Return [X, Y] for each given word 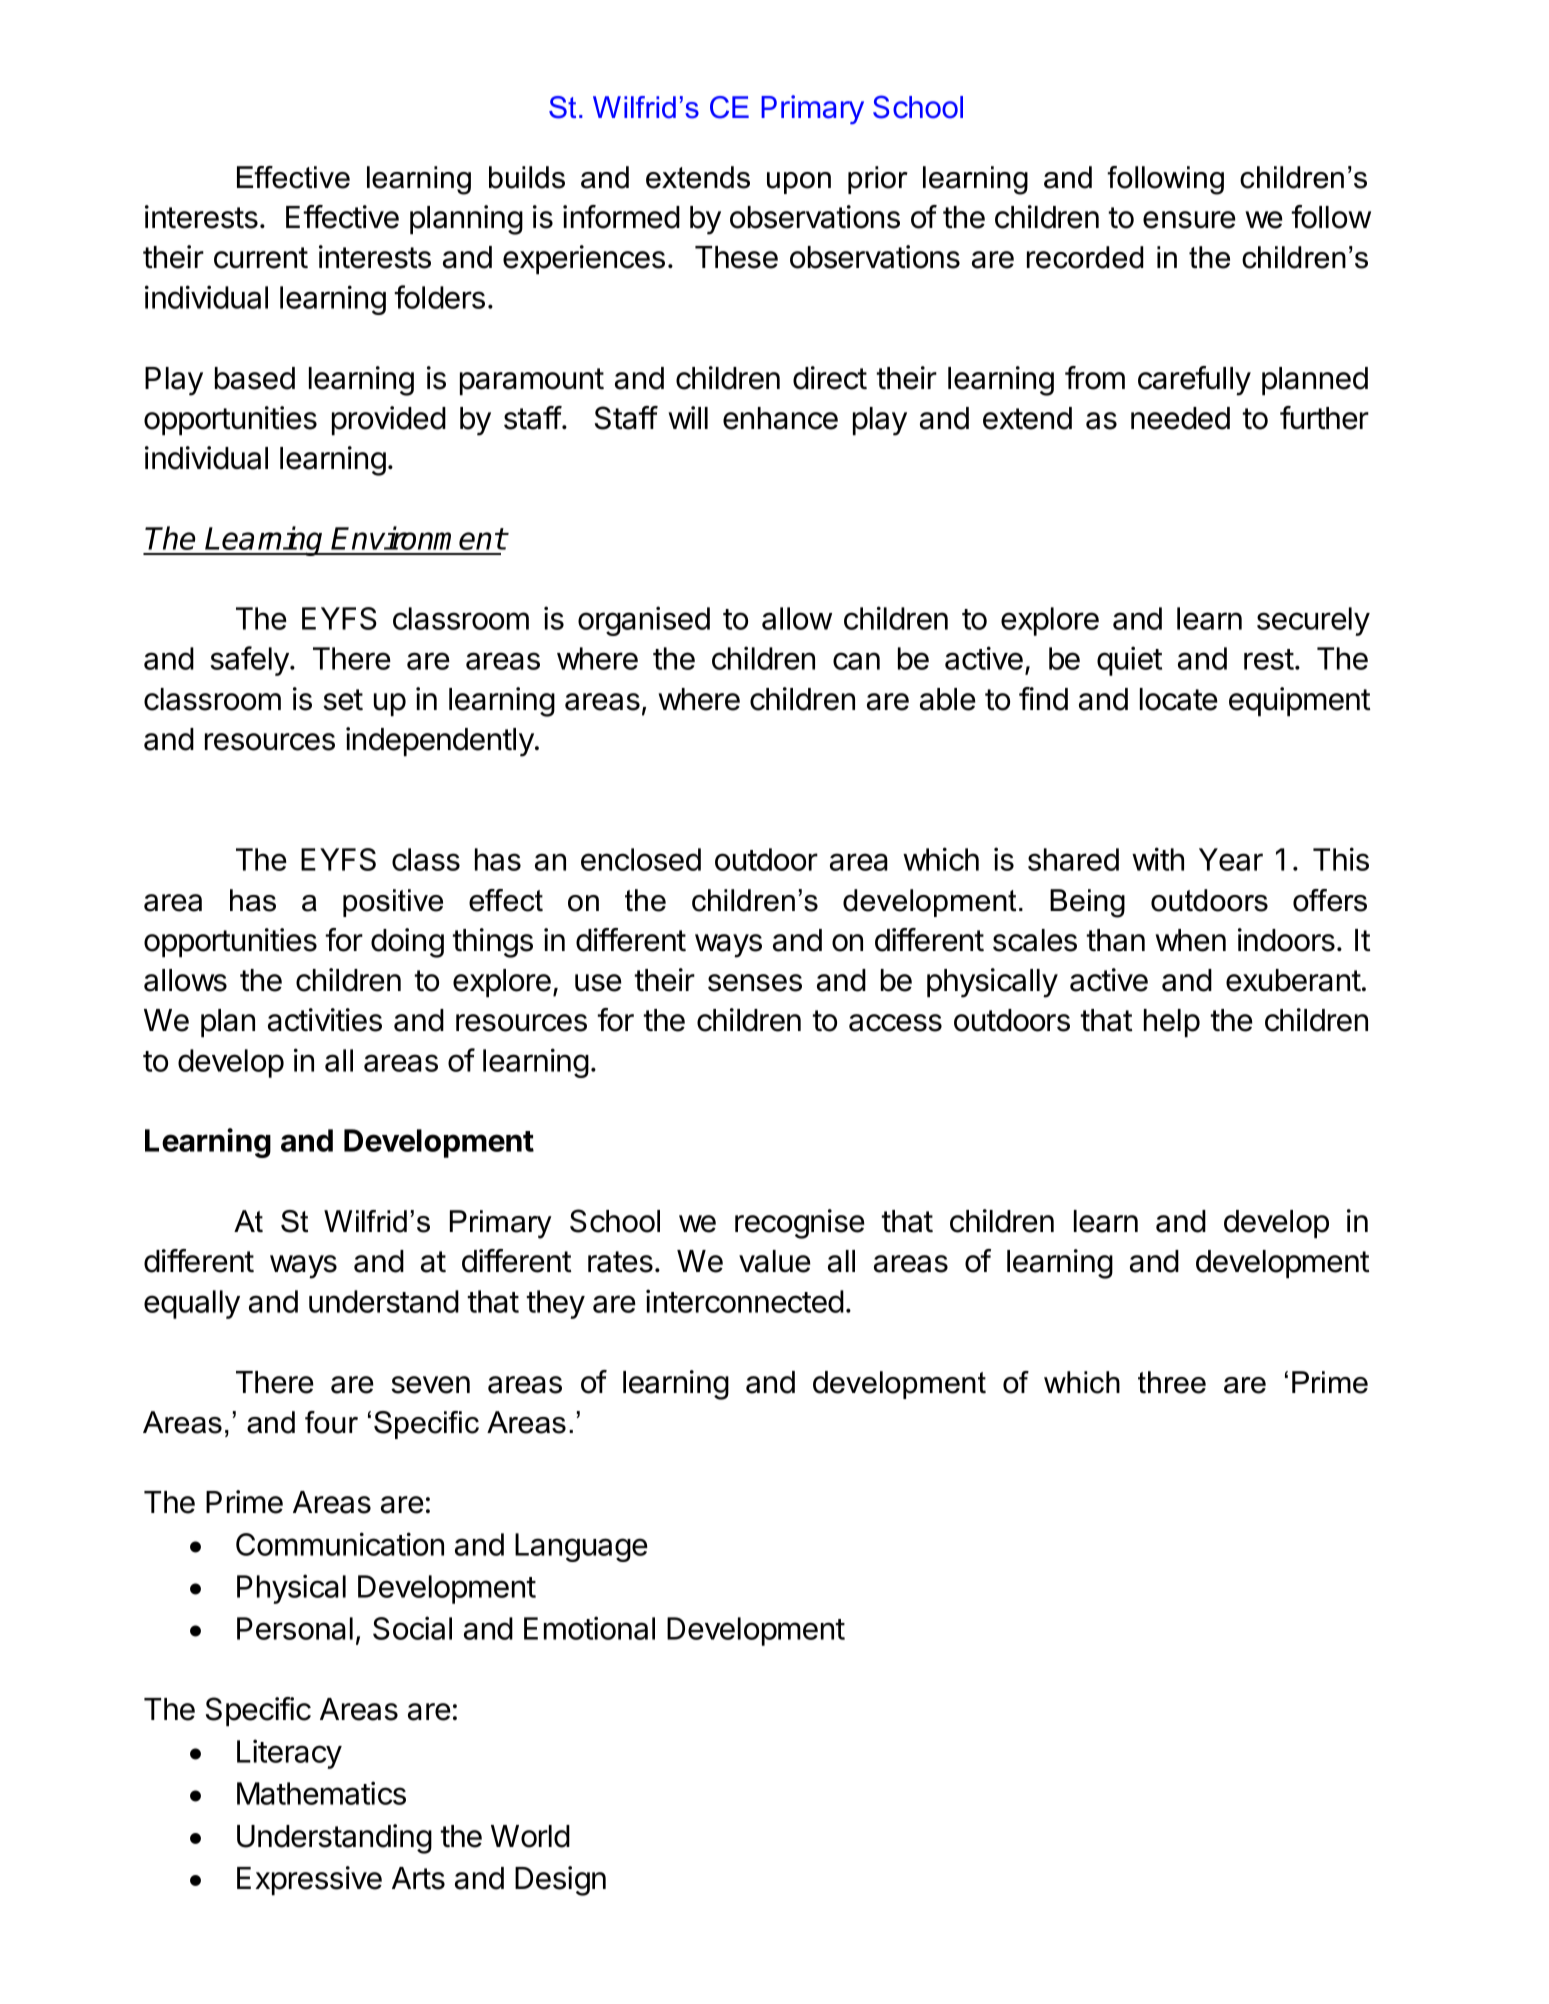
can [856, 661]
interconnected [745, 1301]
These [736, 257]
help [1172, 1023]
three [1172, 1382]
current [261, 258]
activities [325, 1020]
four [331, 1422]
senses [755, 983]
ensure [1189, 220]
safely [251, 661]
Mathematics [321, 1793]
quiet [1129, 661]
